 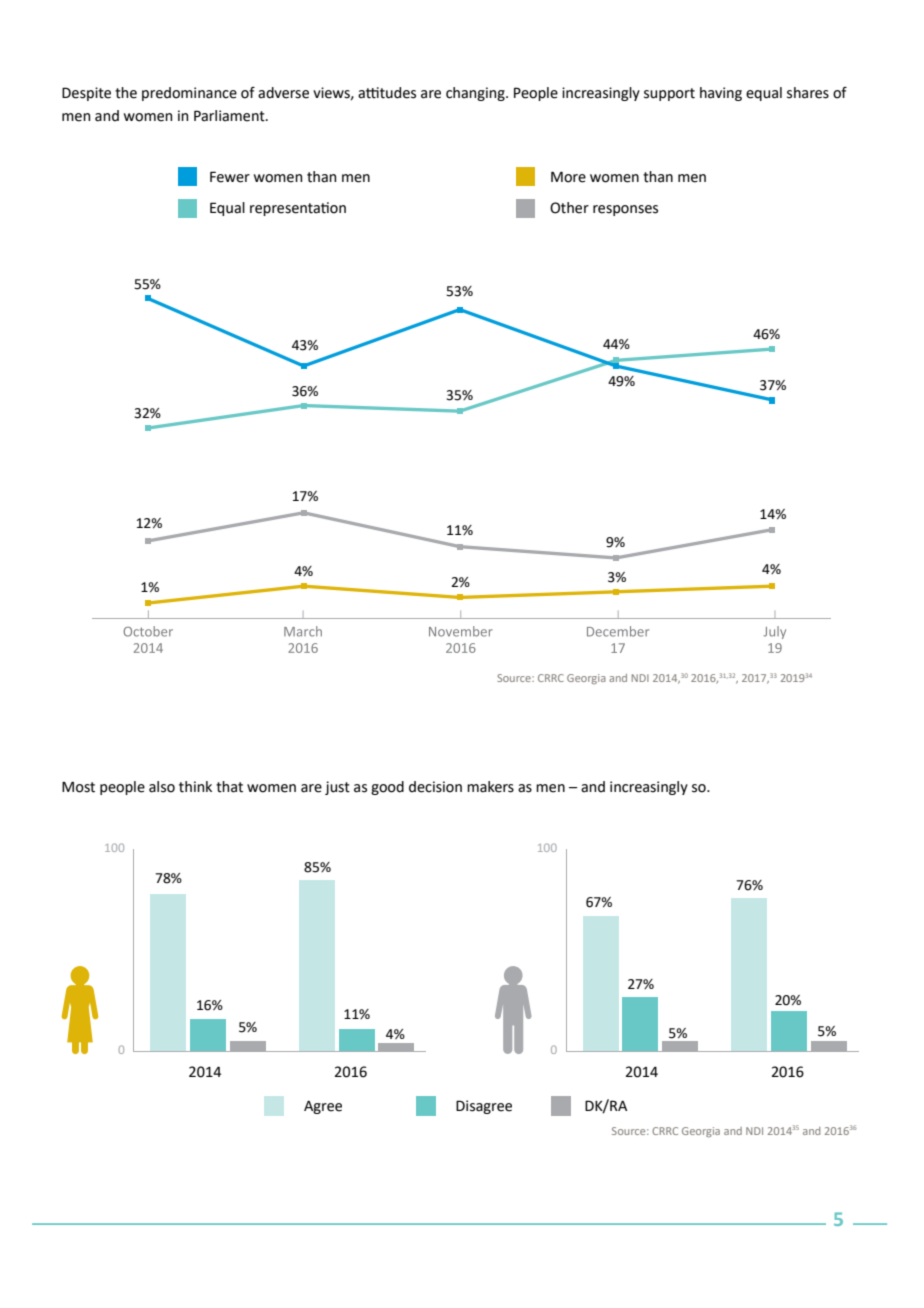 I want to click on makers, so click(x=490, y=787).
